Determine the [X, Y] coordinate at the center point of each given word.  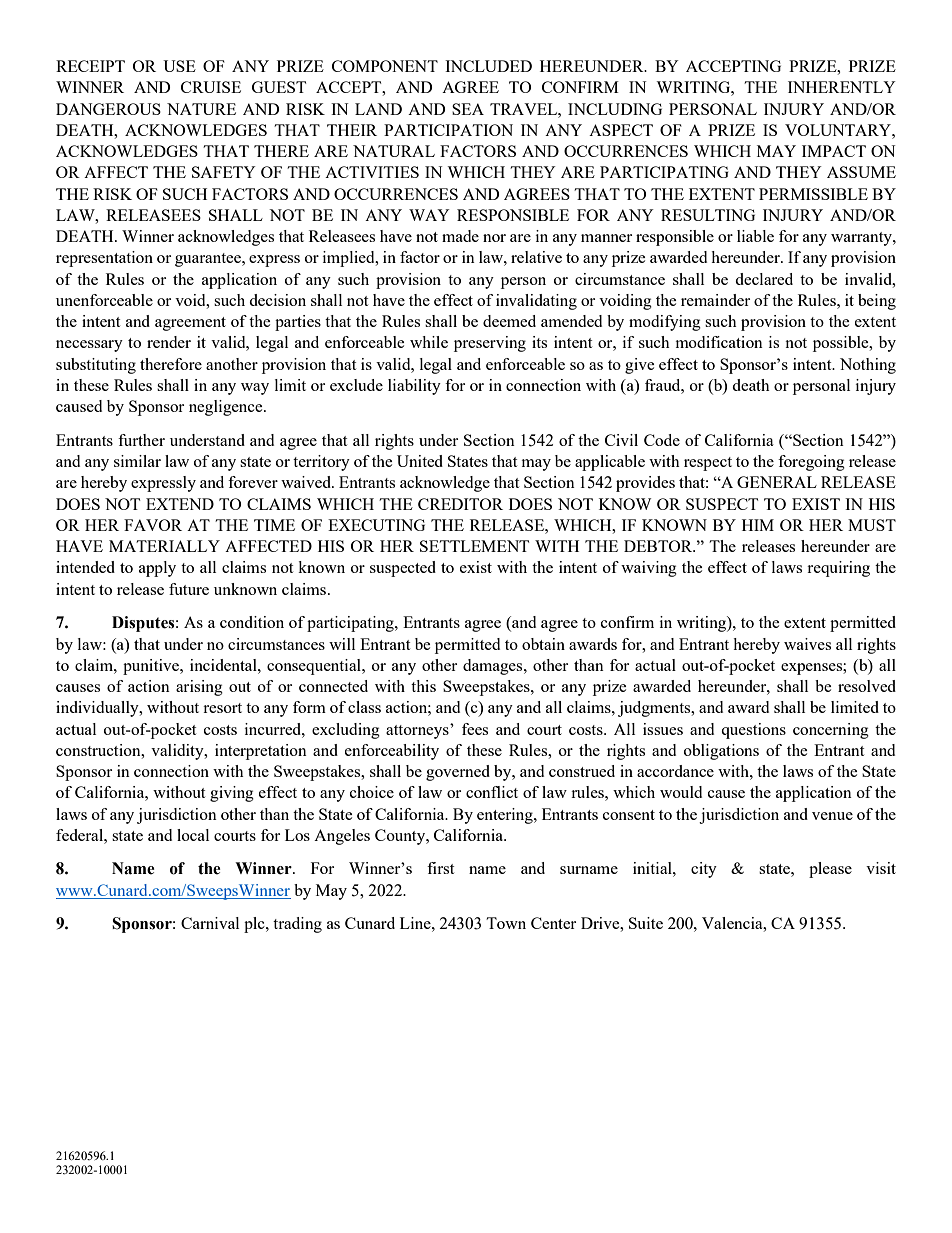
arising [199, 688]
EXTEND [180, 504]
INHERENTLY [842, 87]
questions [753, 731]
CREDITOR [460, 504]
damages [494, 667]
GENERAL [777, 482]
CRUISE [211, 87]
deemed [509, 321]
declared [764, 279]
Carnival [210, 923]
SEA [468, 109]
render [169, 342]
